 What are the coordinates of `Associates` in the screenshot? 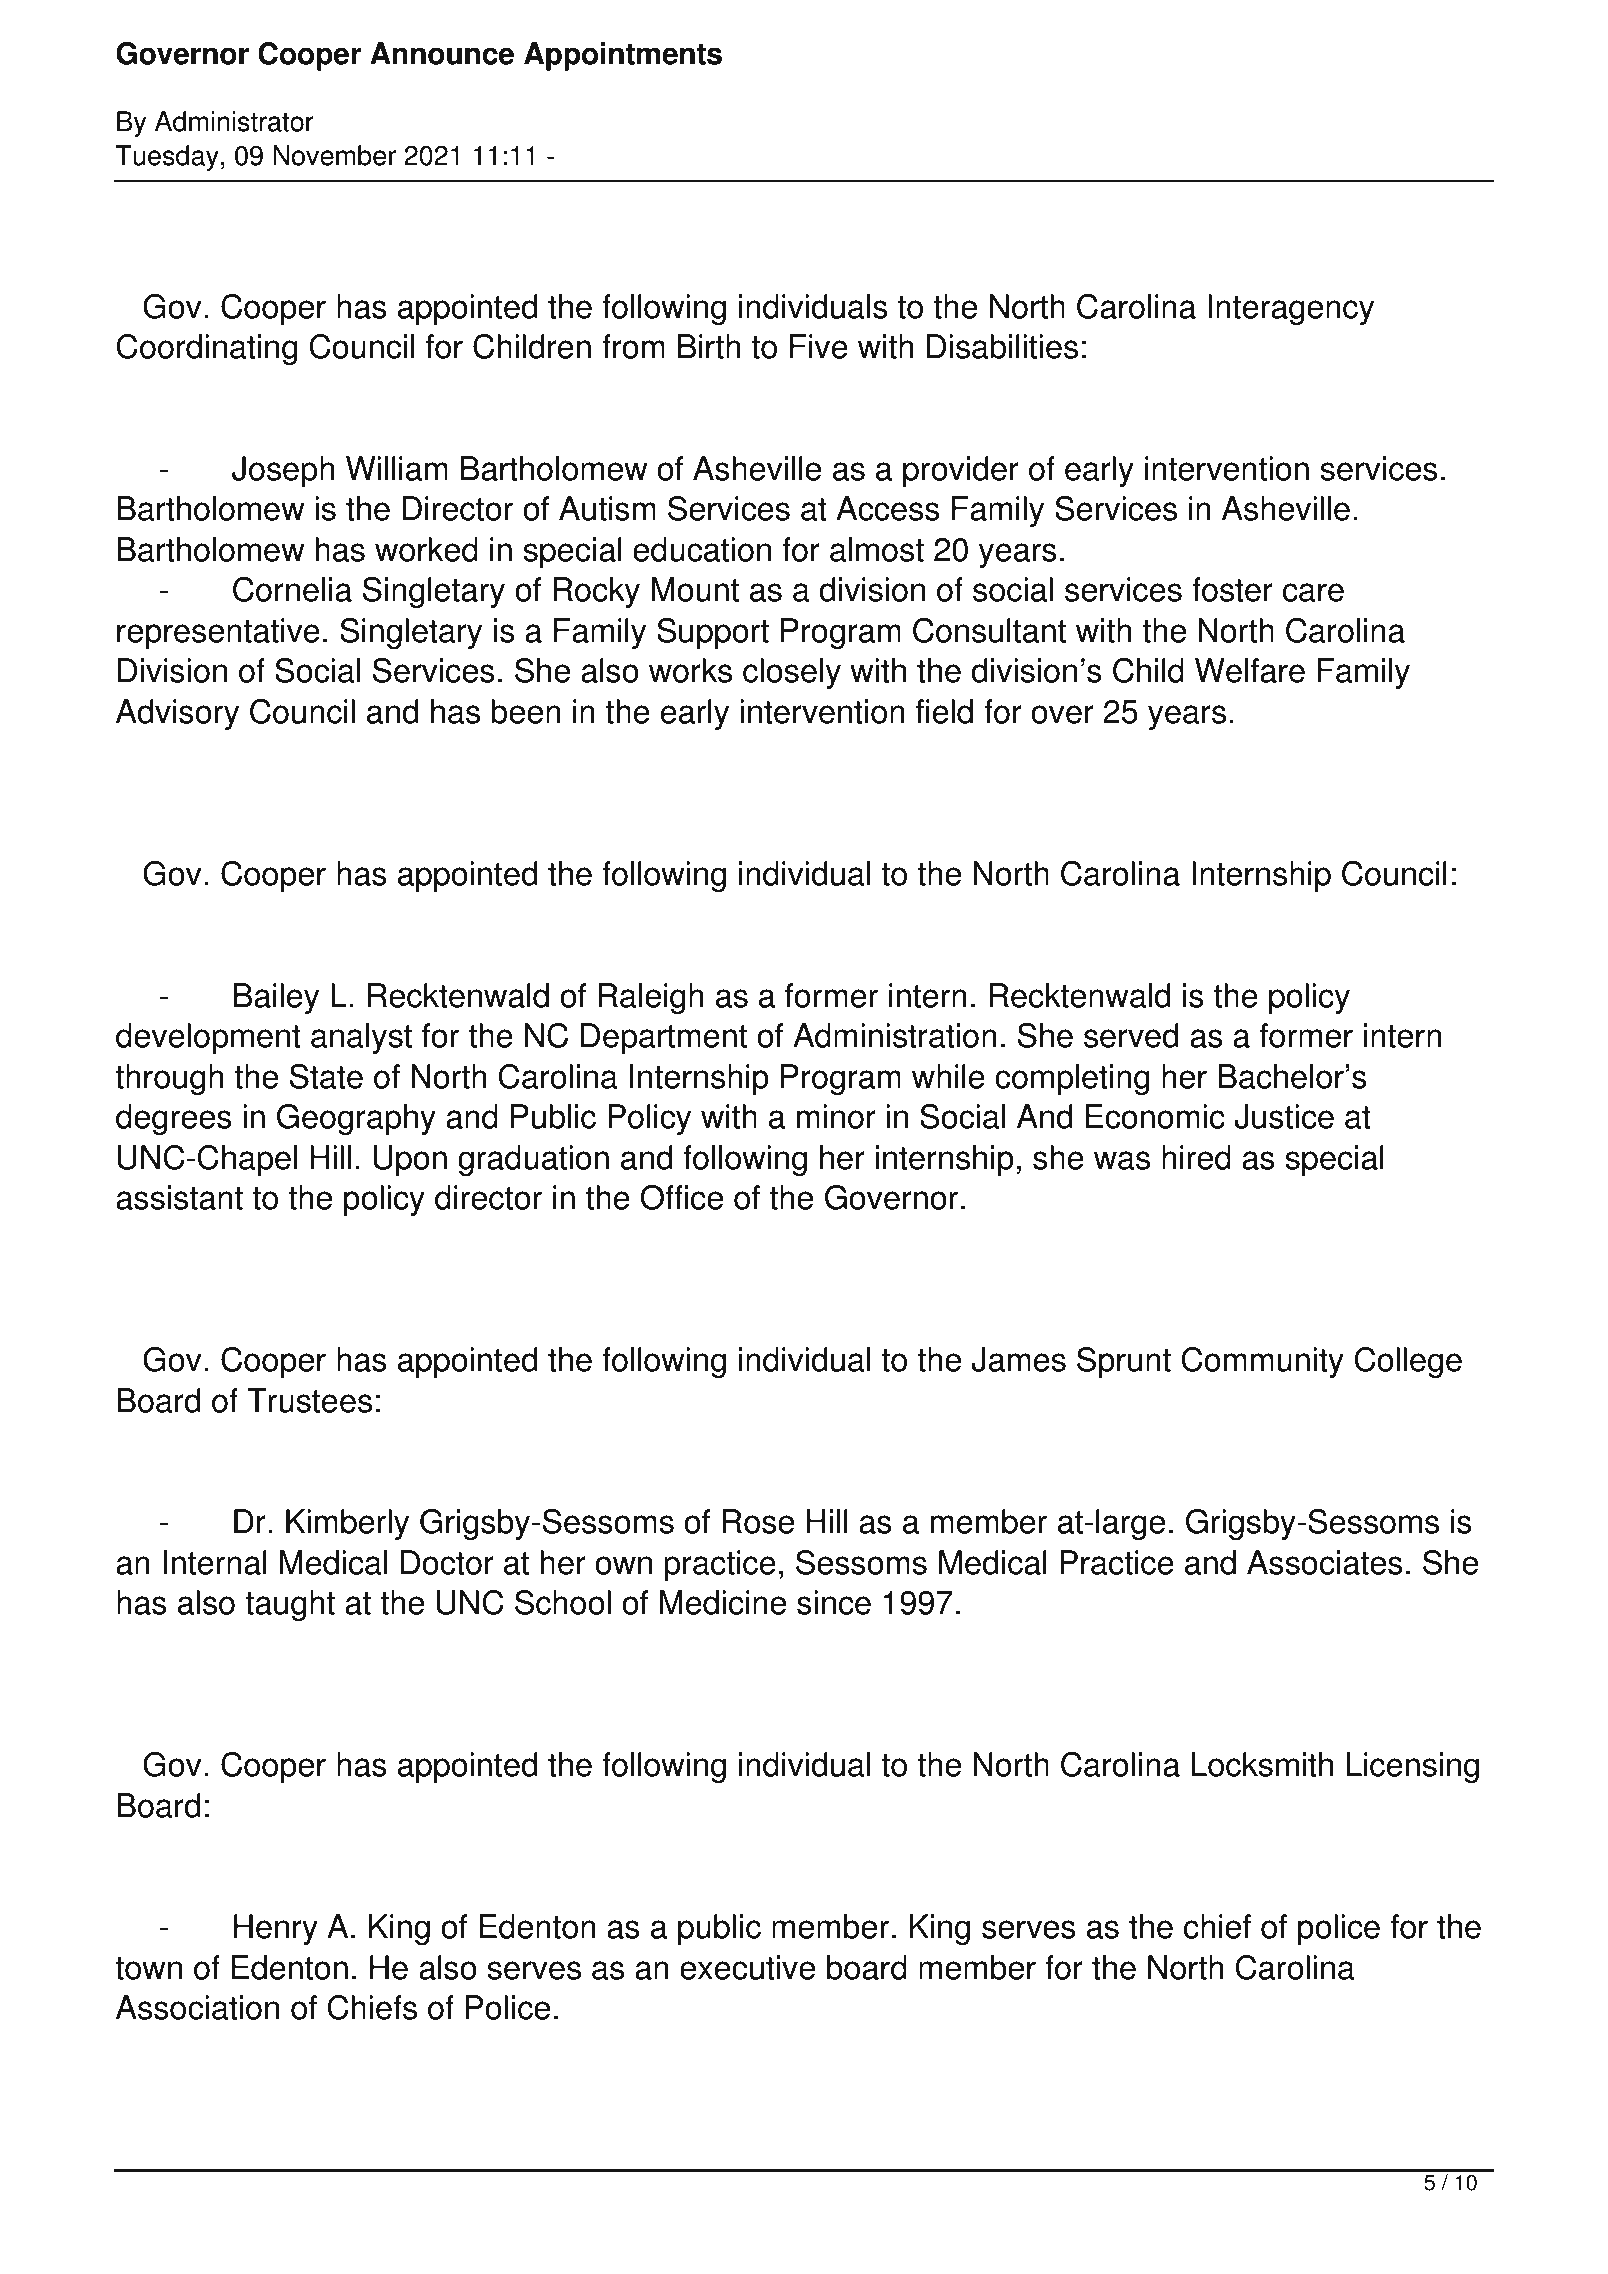 It's located at (1325, 1562).
